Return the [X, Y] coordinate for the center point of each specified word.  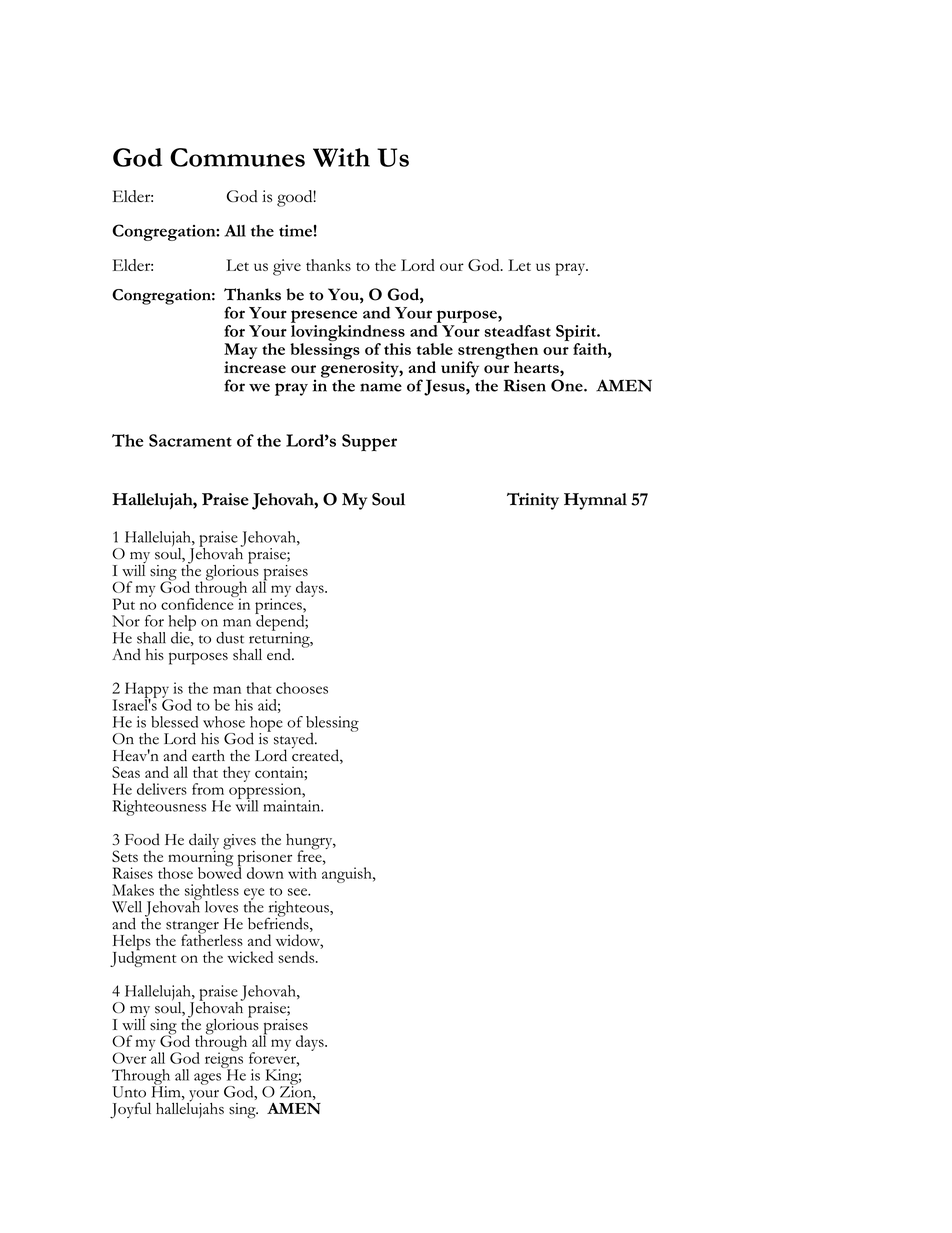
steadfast [517, 331]
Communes [237, 157]
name [381, 387]
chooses [302, 688]
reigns [224, 1060]
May [240, 352]
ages [207, 1079]
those [175, 873]
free [310, 855]
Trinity [533, 501]
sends [297, 957]
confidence [198, 603]
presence [324, 316]
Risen [525, 385]
